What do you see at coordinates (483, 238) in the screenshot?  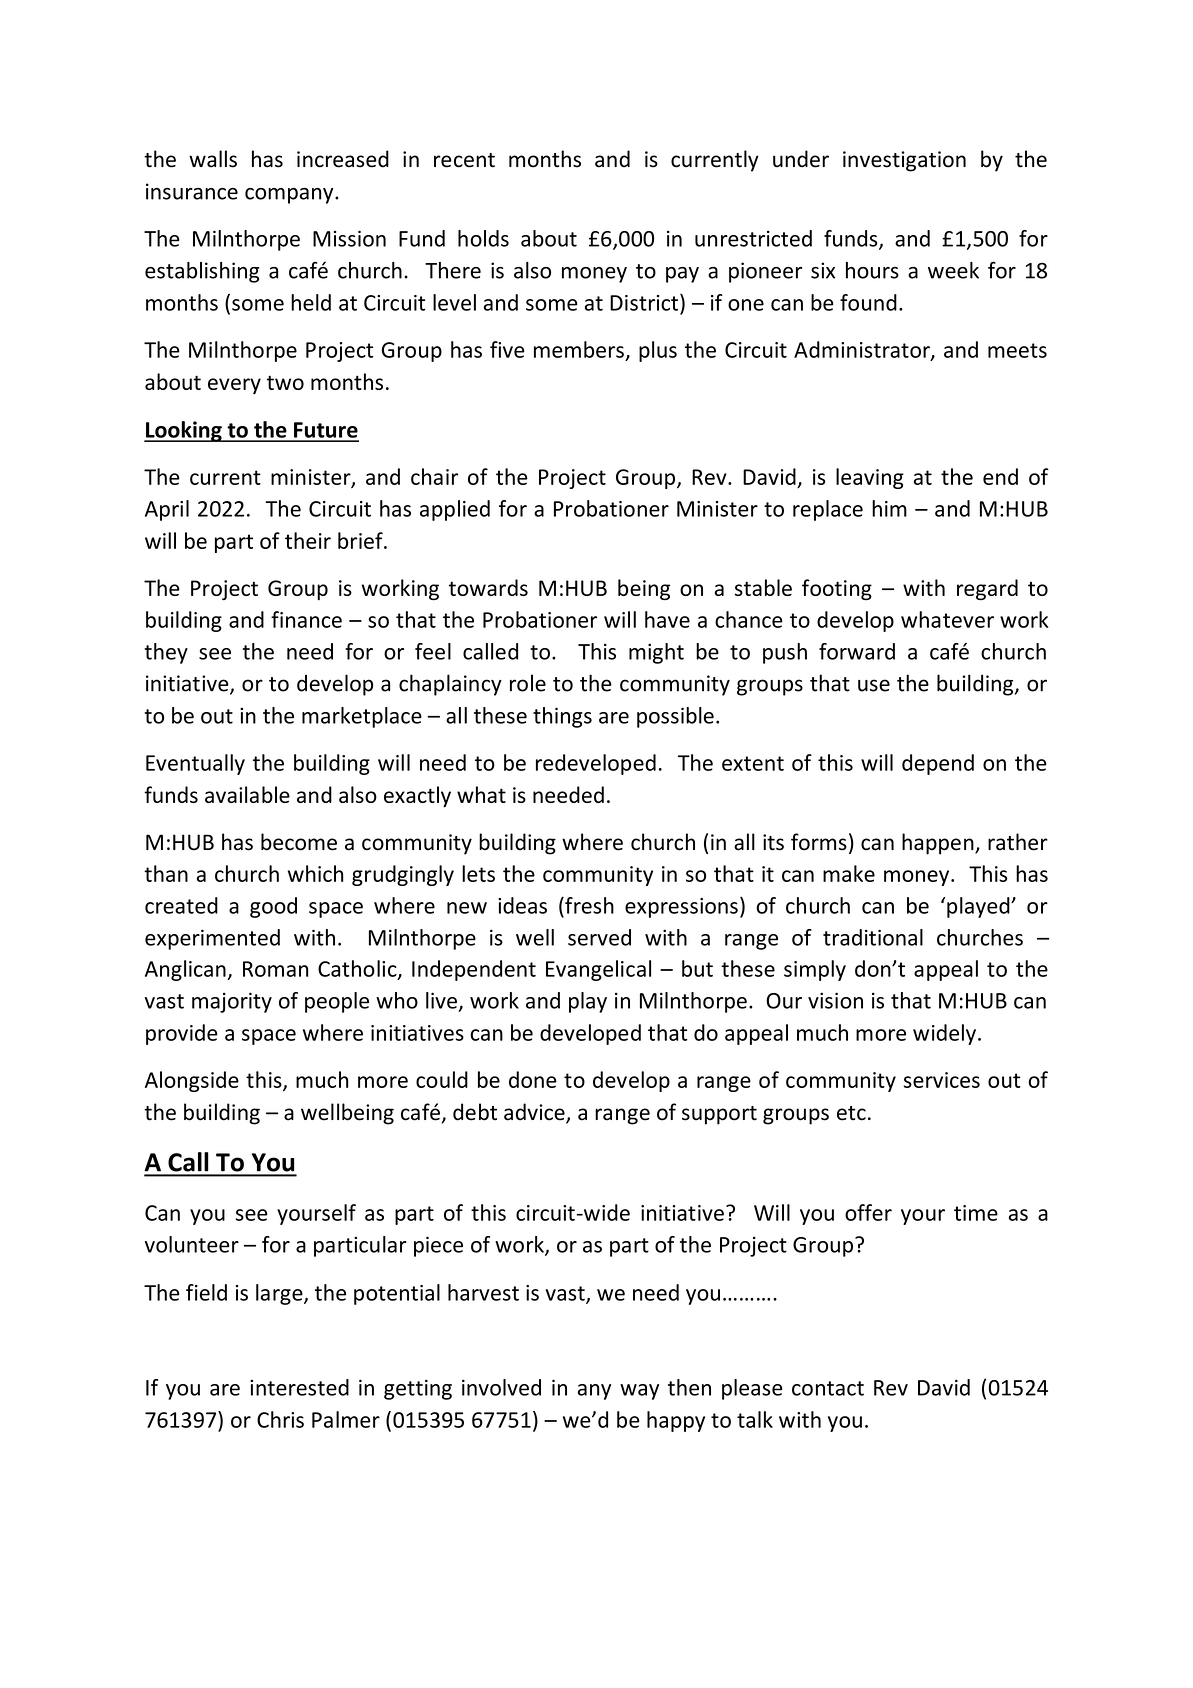 I see `holds` at bounding box center [483, 238].
